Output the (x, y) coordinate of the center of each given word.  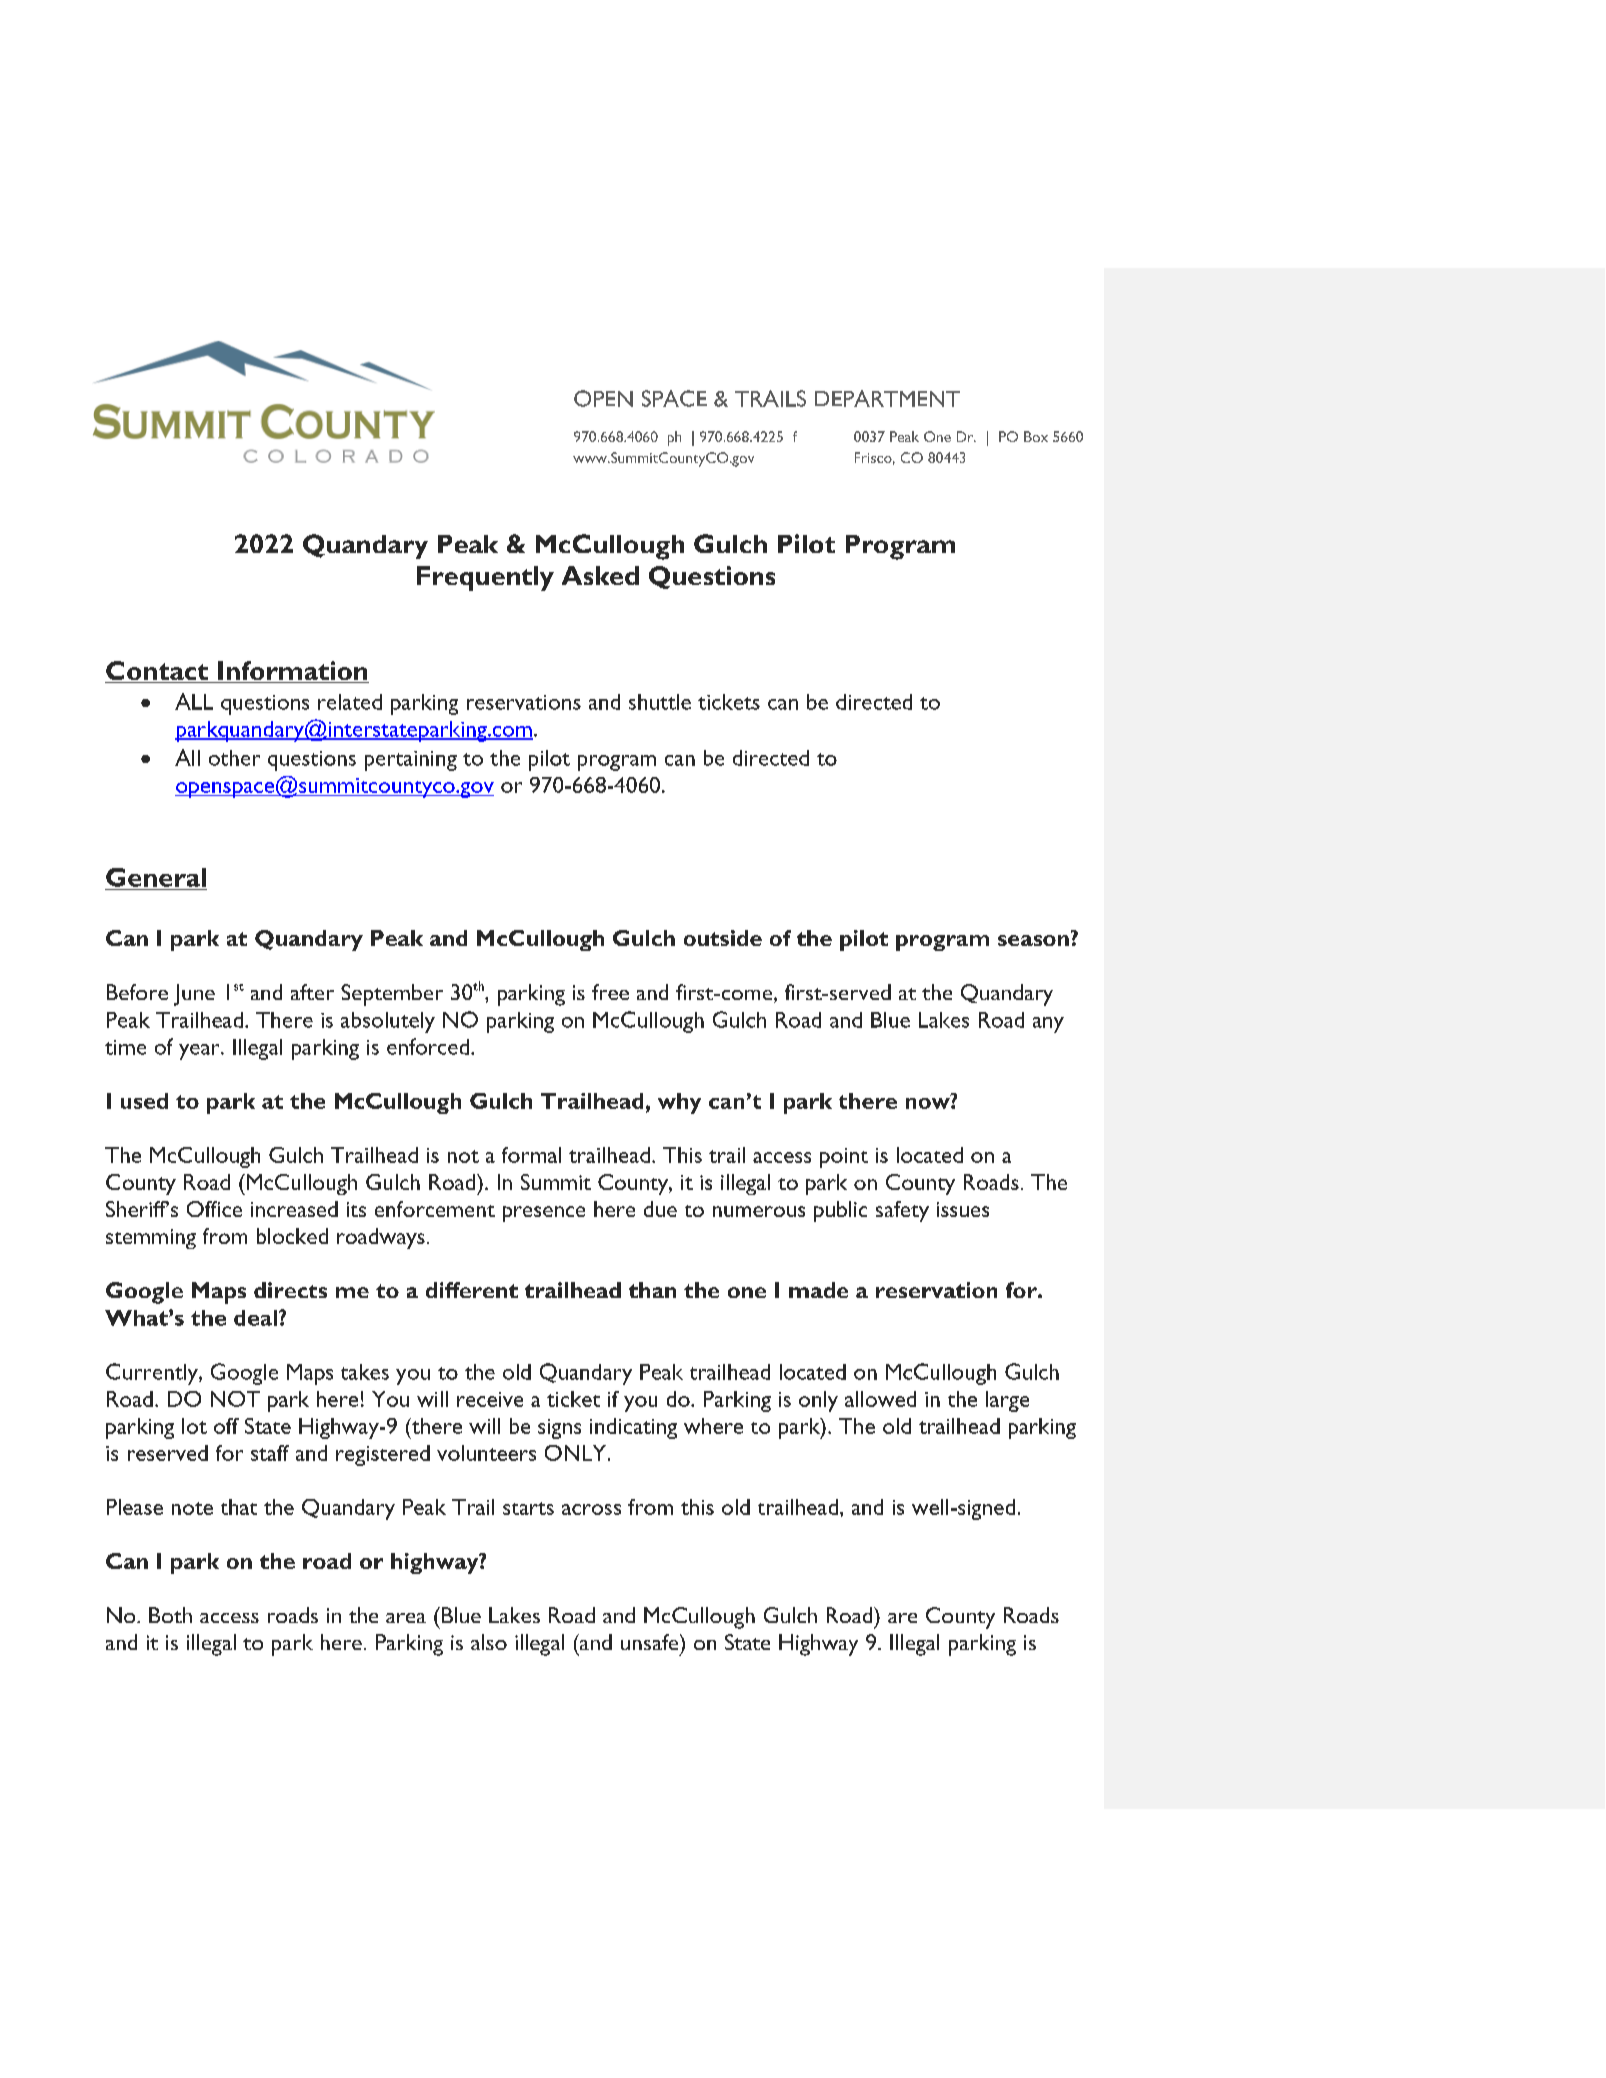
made (818, 1290)
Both (170, 1615)
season (1033, 940)
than (652, 1290)
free (610, 992)
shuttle (660, 702)
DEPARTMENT (887, 398)
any (1048, 1025)
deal (257, 1318)
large (1007, 1401)
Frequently (485, 578)
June (194, 995)
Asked (600, 575)
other (234, 758)
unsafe (651, 1642)
